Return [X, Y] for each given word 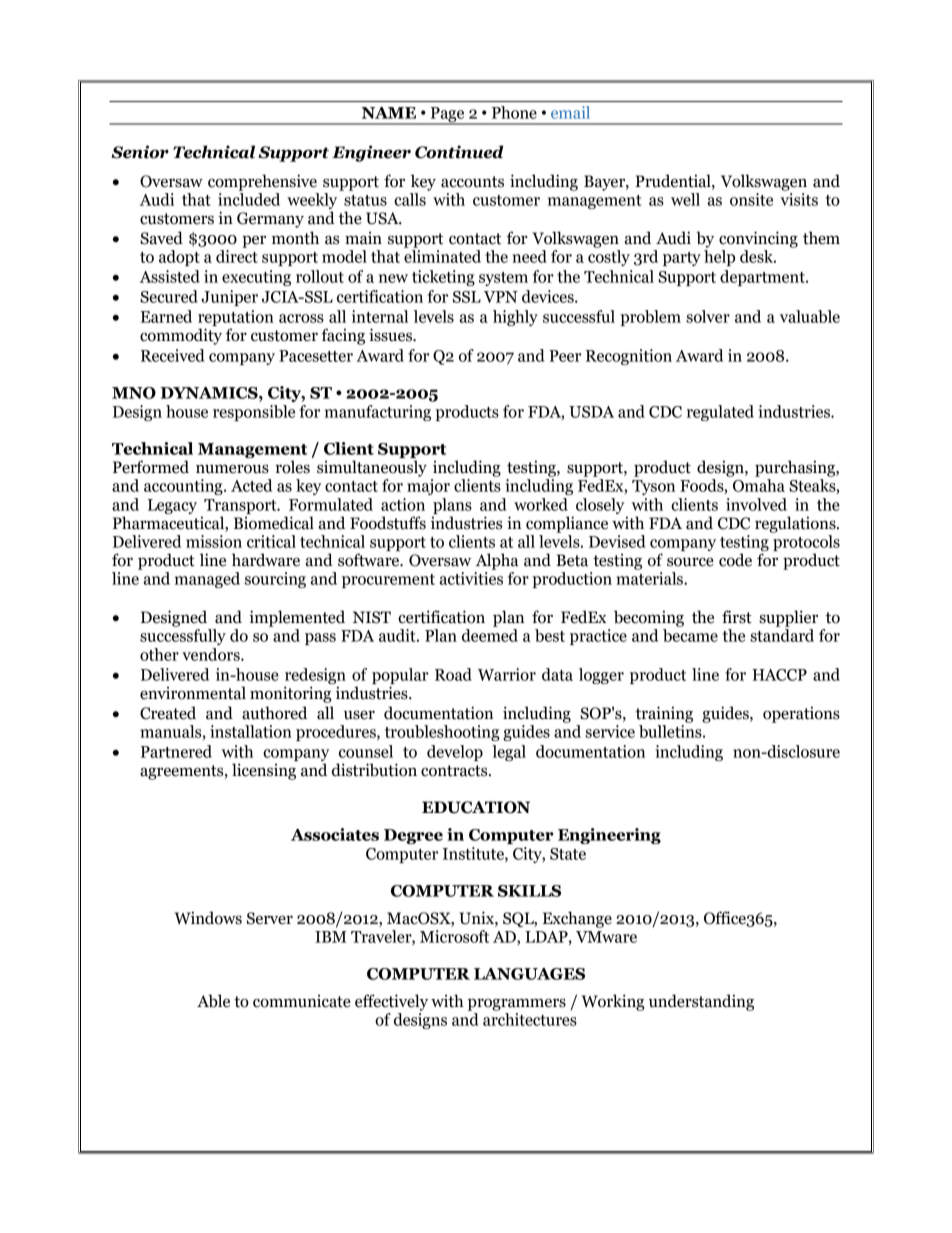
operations [801, 714]
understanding [701, 1002]
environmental [193, 693]
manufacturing [378, 413]
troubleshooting [442, 733]
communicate [302, 1001]
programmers [517, 1004]
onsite [751, 199]
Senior [140, 152]
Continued [459, 152]
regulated [720, 413]
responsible [254, 413]
